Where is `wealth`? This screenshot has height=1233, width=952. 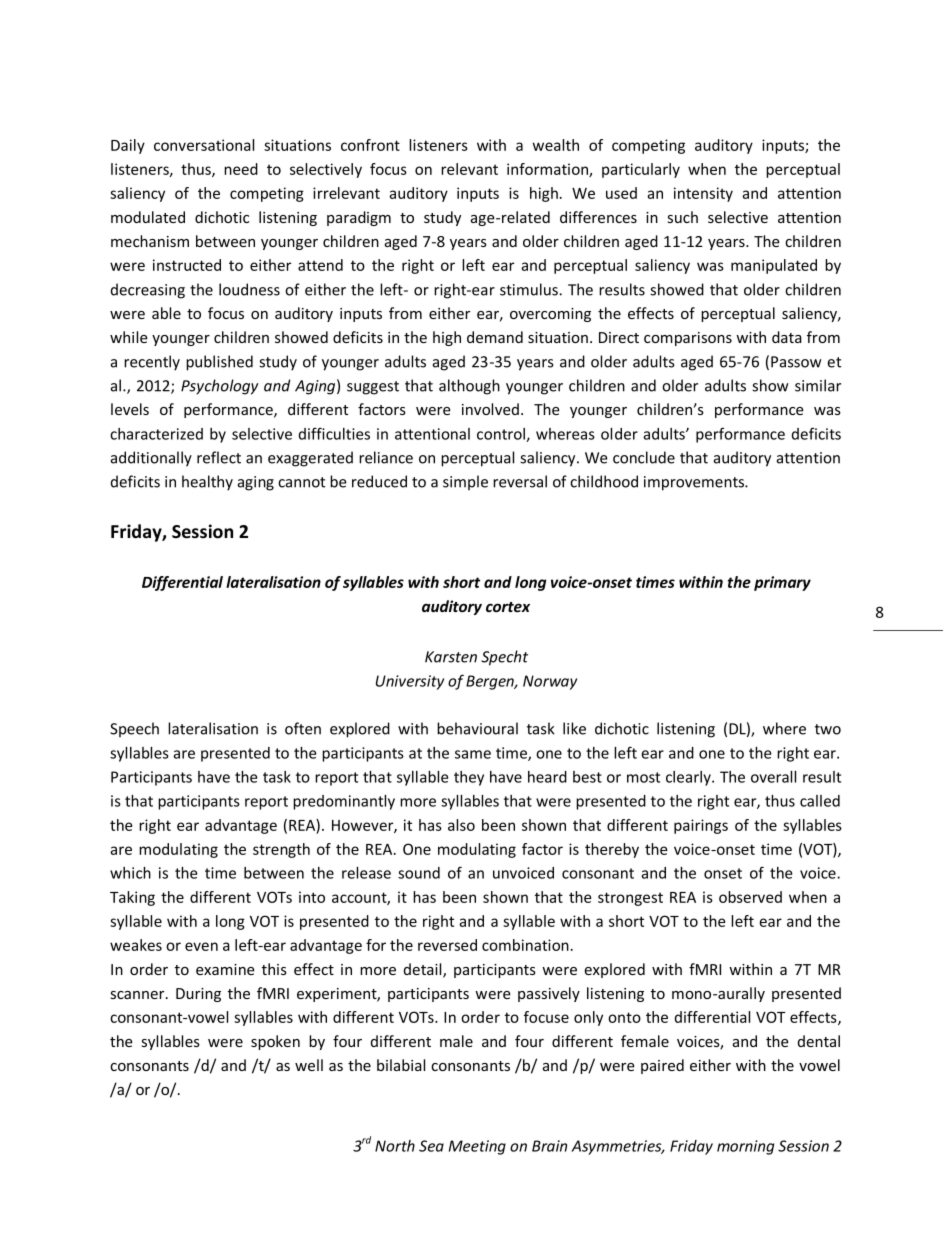
wealth is located at coordinates (556, 145).
